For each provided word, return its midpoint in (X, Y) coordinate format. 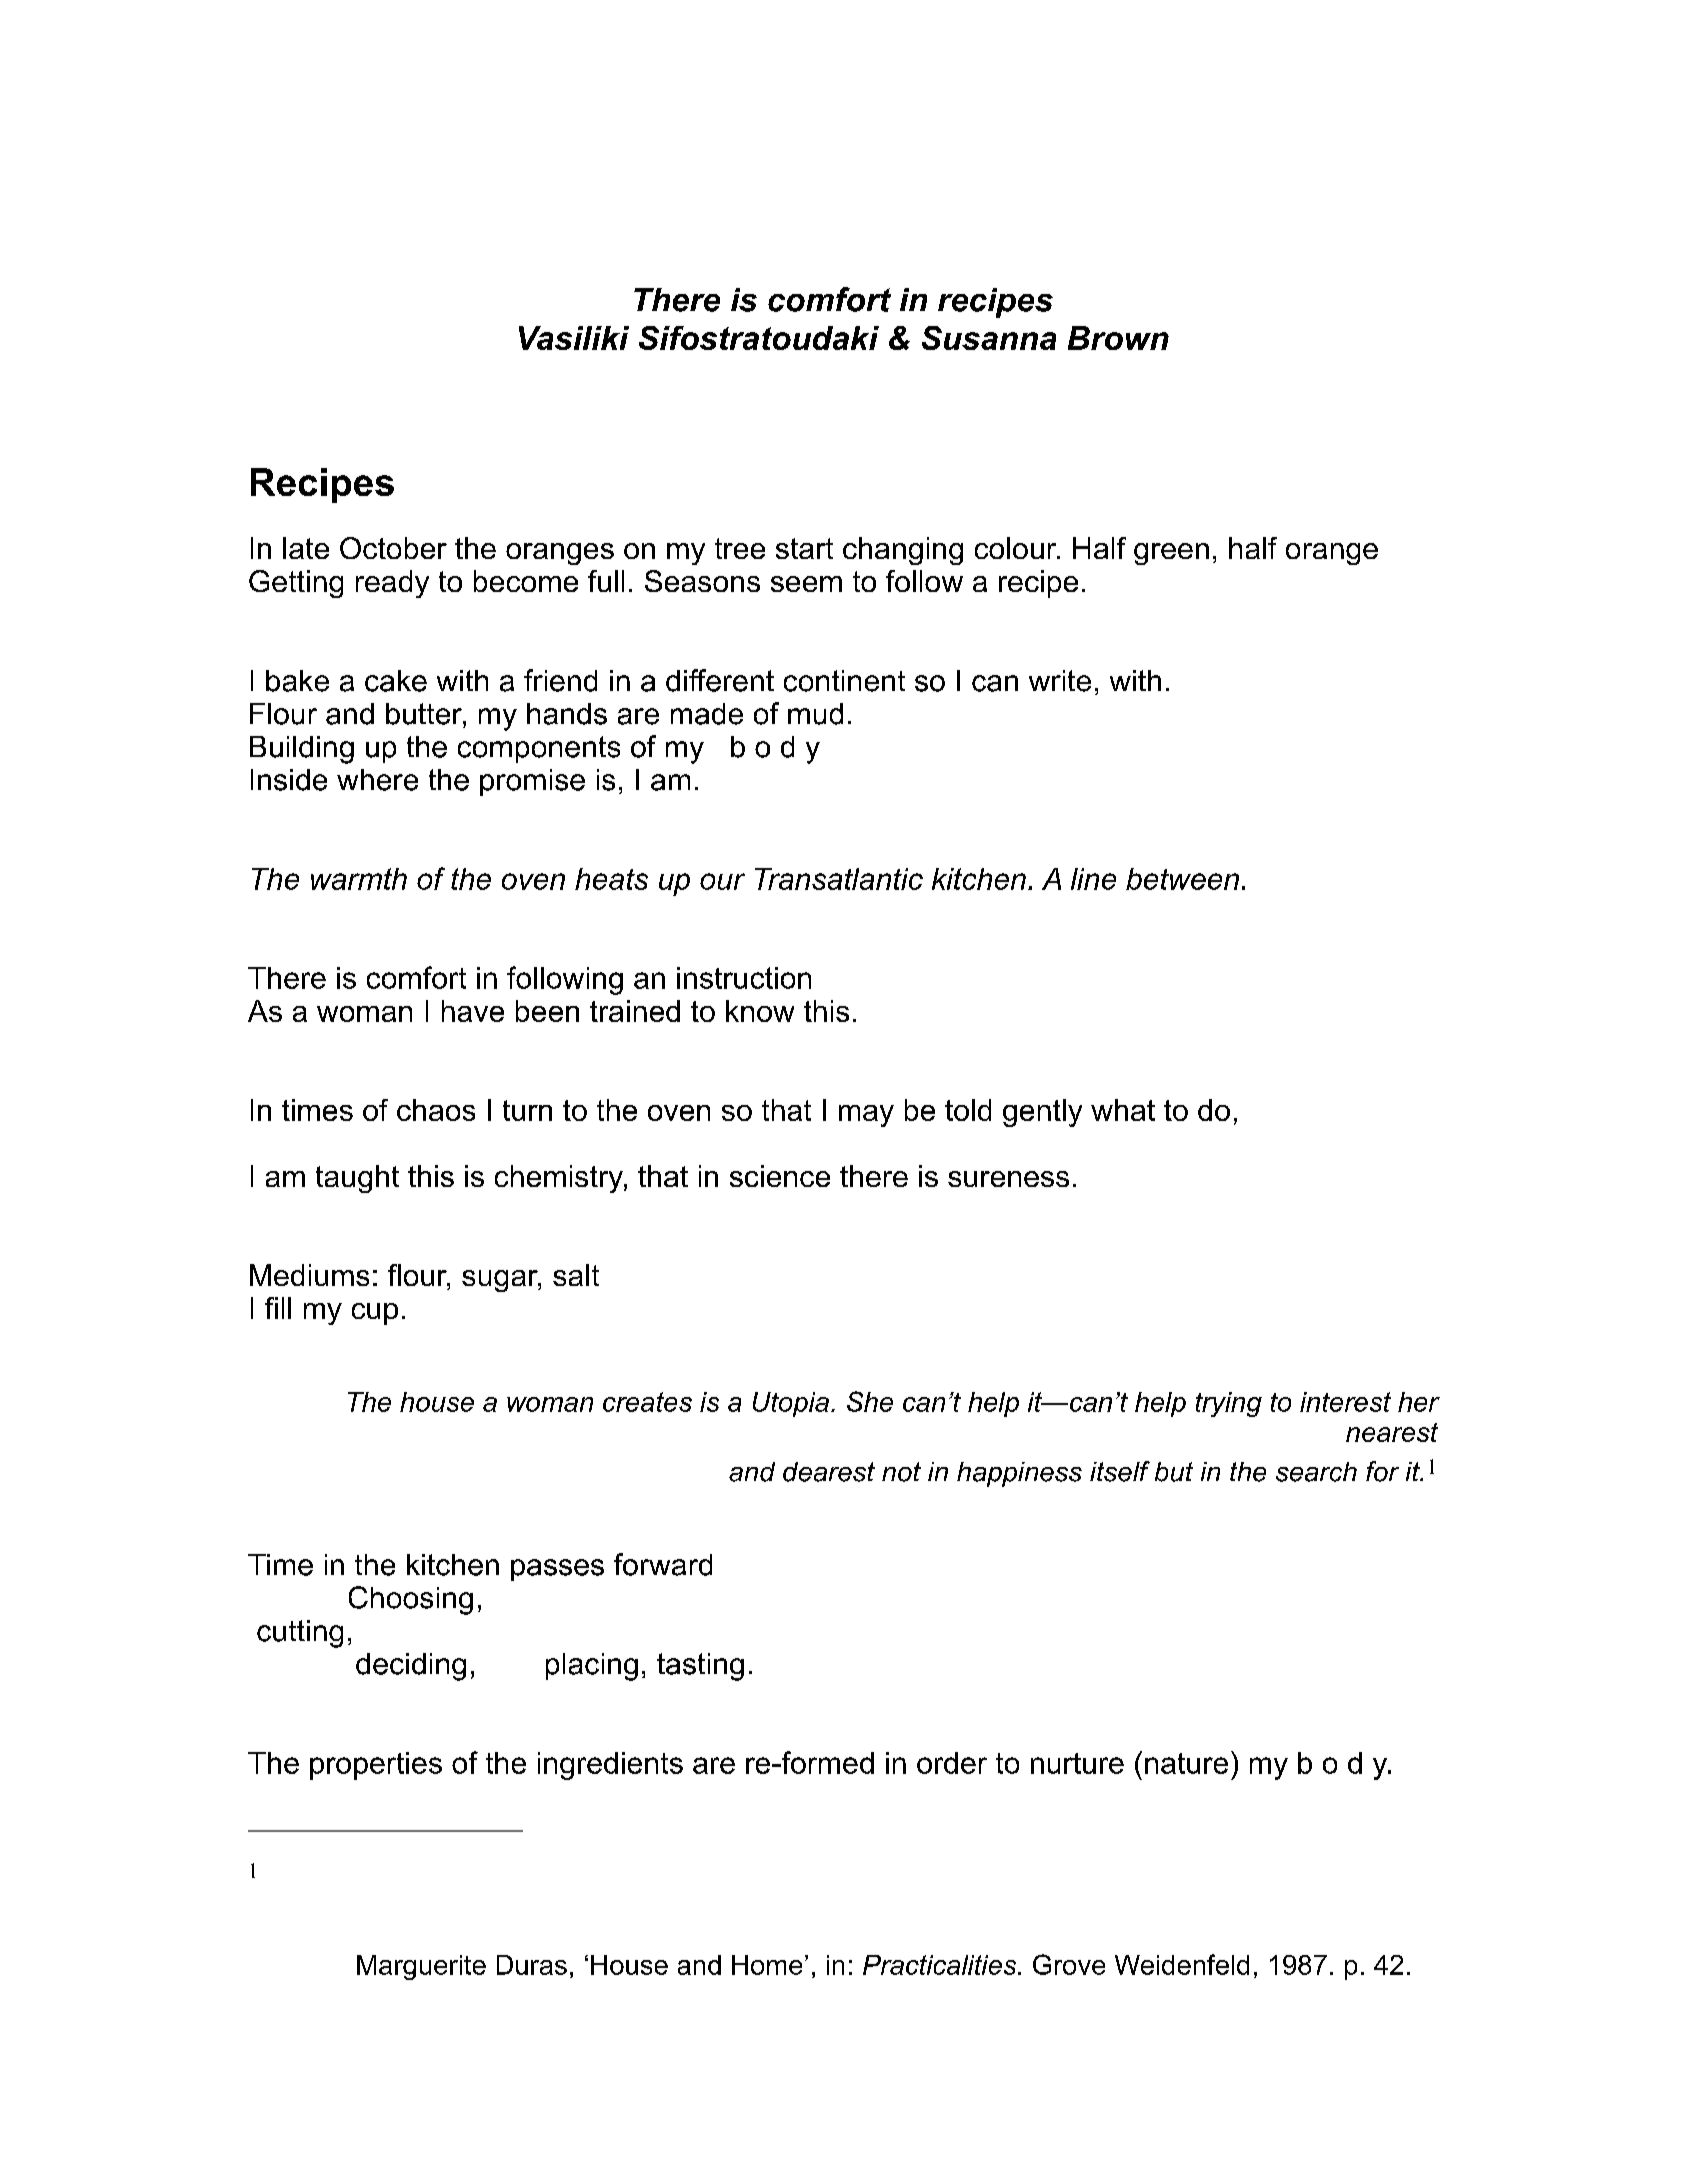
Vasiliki (574, 338)
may (866, 1116)
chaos (436, 1110)
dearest (829, 1472)
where (377, 780)
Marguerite (421, 1967)
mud (815, 714)
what (1123, 1110)
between (1182, 879)
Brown (1118, 338)
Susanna (989, 338)
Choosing (411, 1600)
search (1316, 1472)
